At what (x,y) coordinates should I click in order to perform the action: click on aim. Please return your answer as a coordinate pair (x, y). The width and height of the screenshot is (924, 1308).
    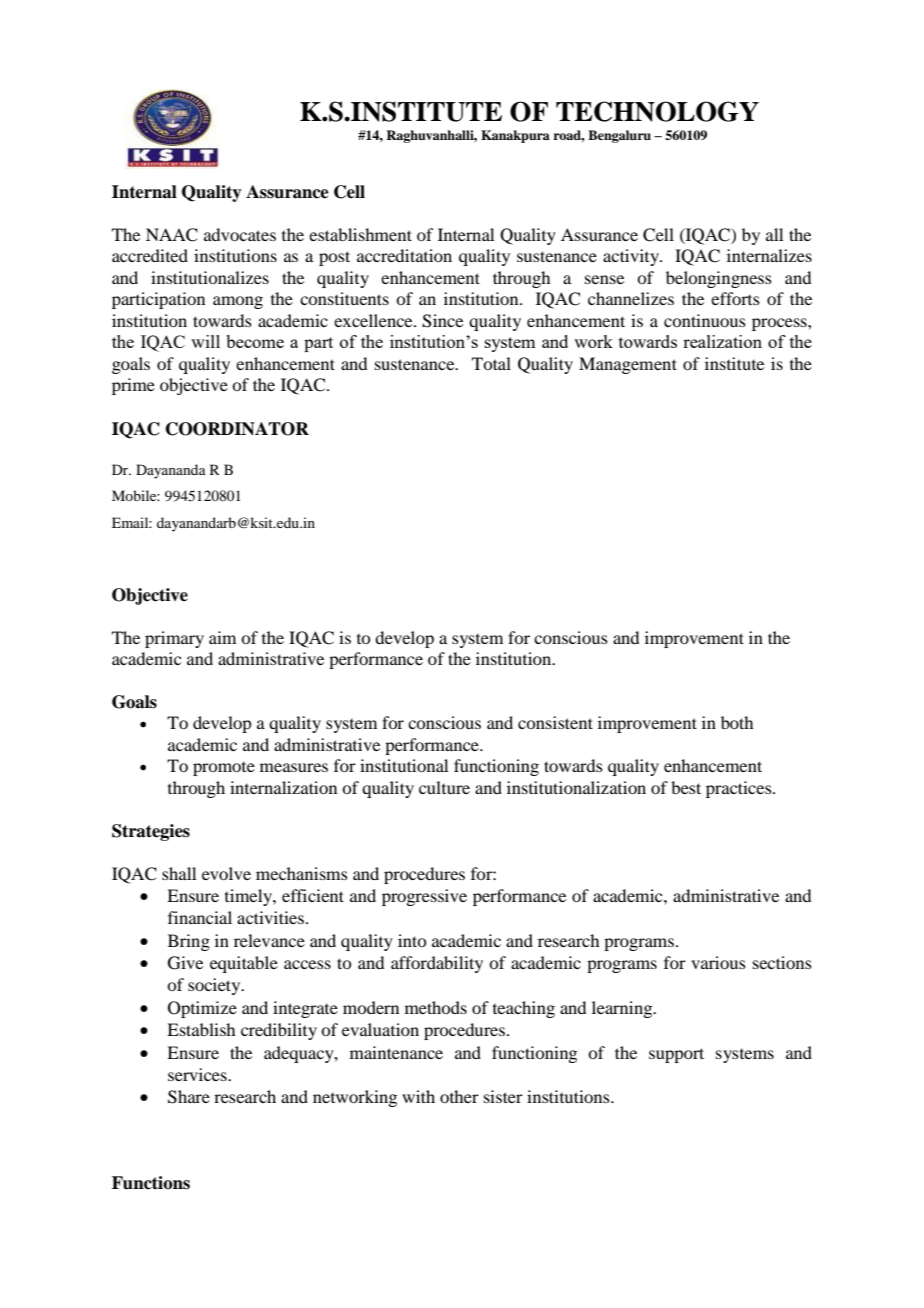
    Looking at the image, I should click on (222, 637).
